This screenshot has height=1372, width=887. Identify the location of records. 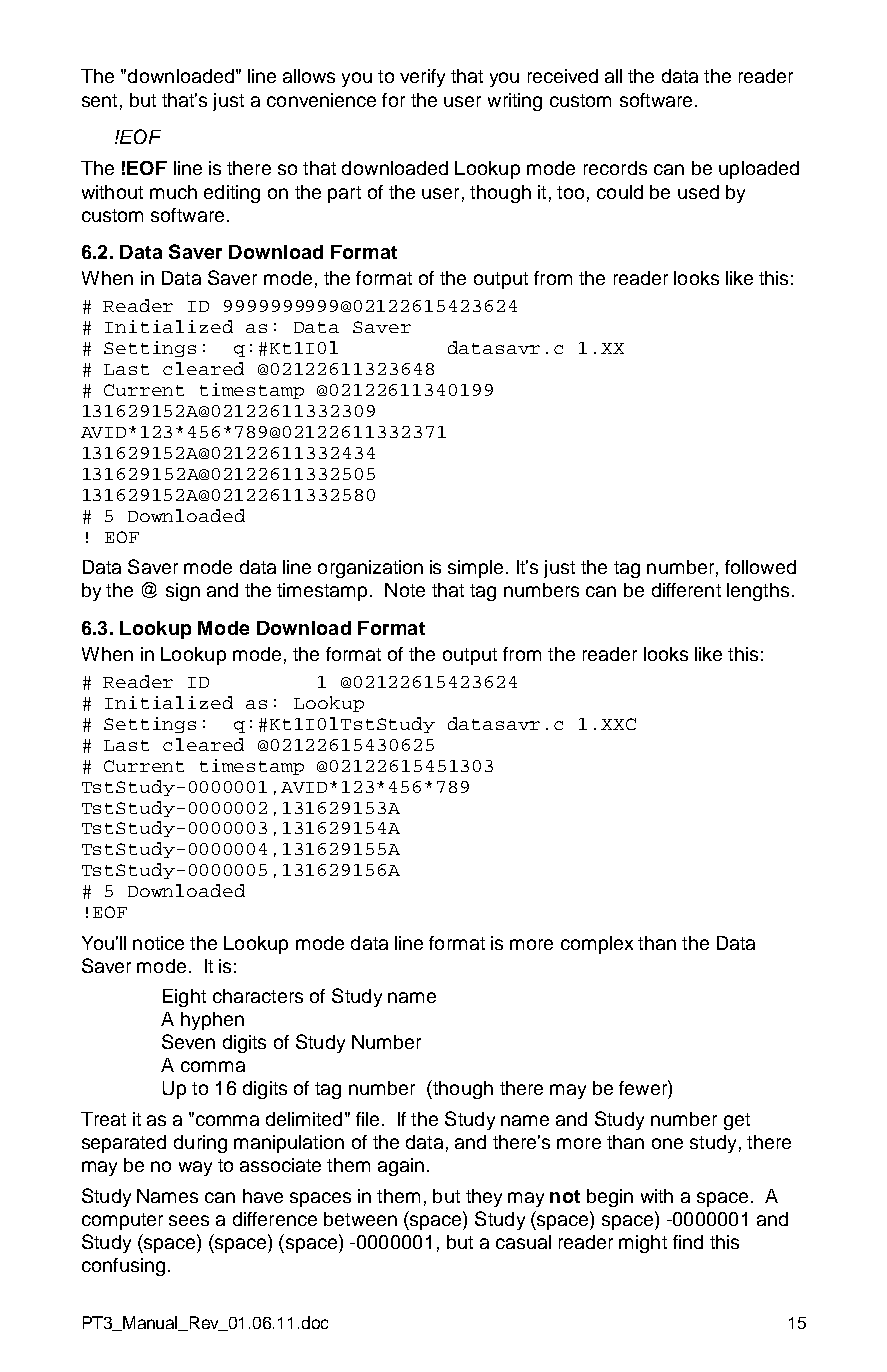
(615, 168).
